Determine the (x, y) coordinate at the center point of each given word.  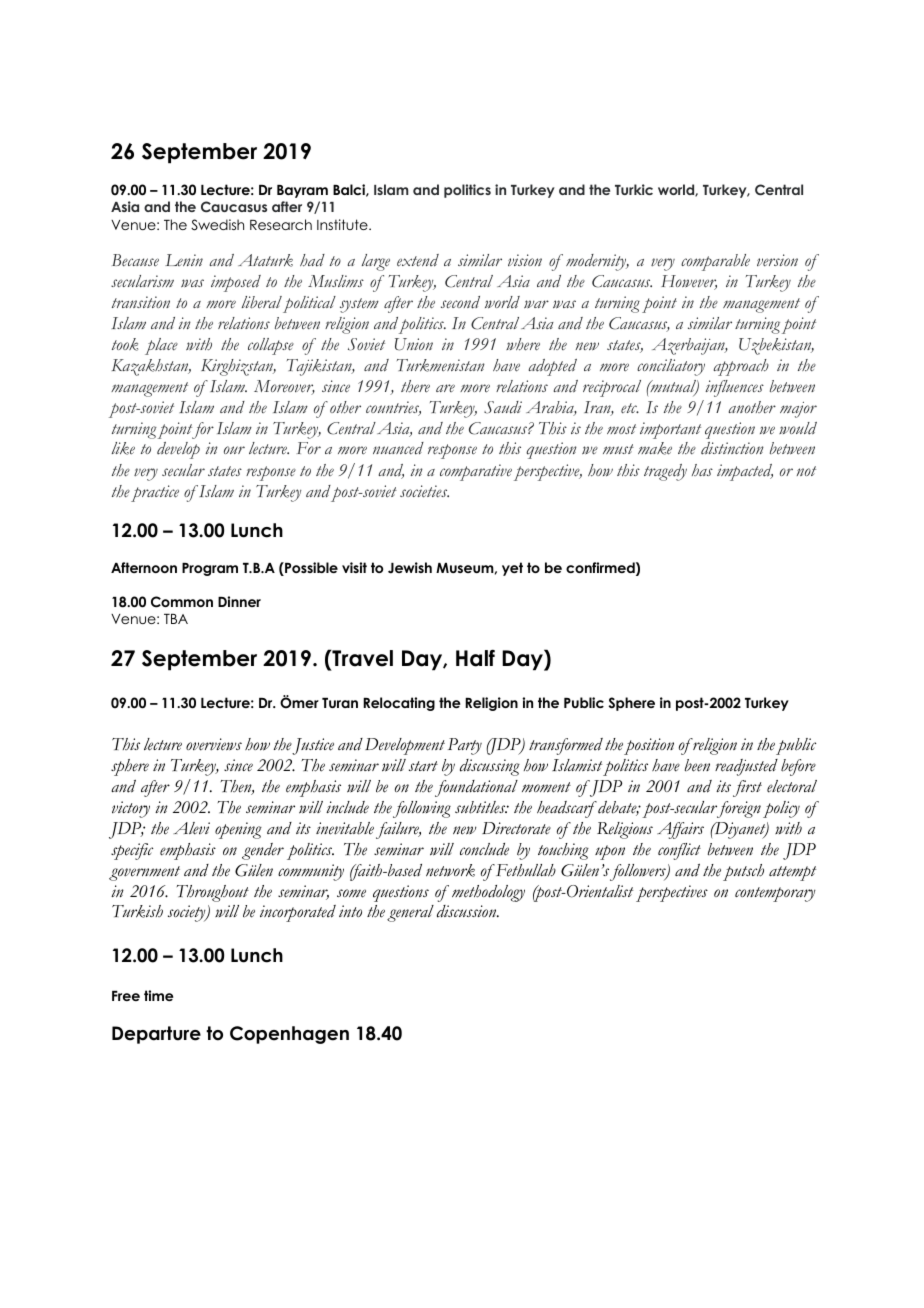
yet (512, 569)
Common (182, 602)
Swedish (217, 225)
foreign (738, 809)
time (158, 995)
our (234, 450)
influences (734, 388)
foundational (476, 788)
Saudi (503, 407)
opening (238, 830)
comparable (715, 262)
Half (475, 658)
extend (418, 260)
